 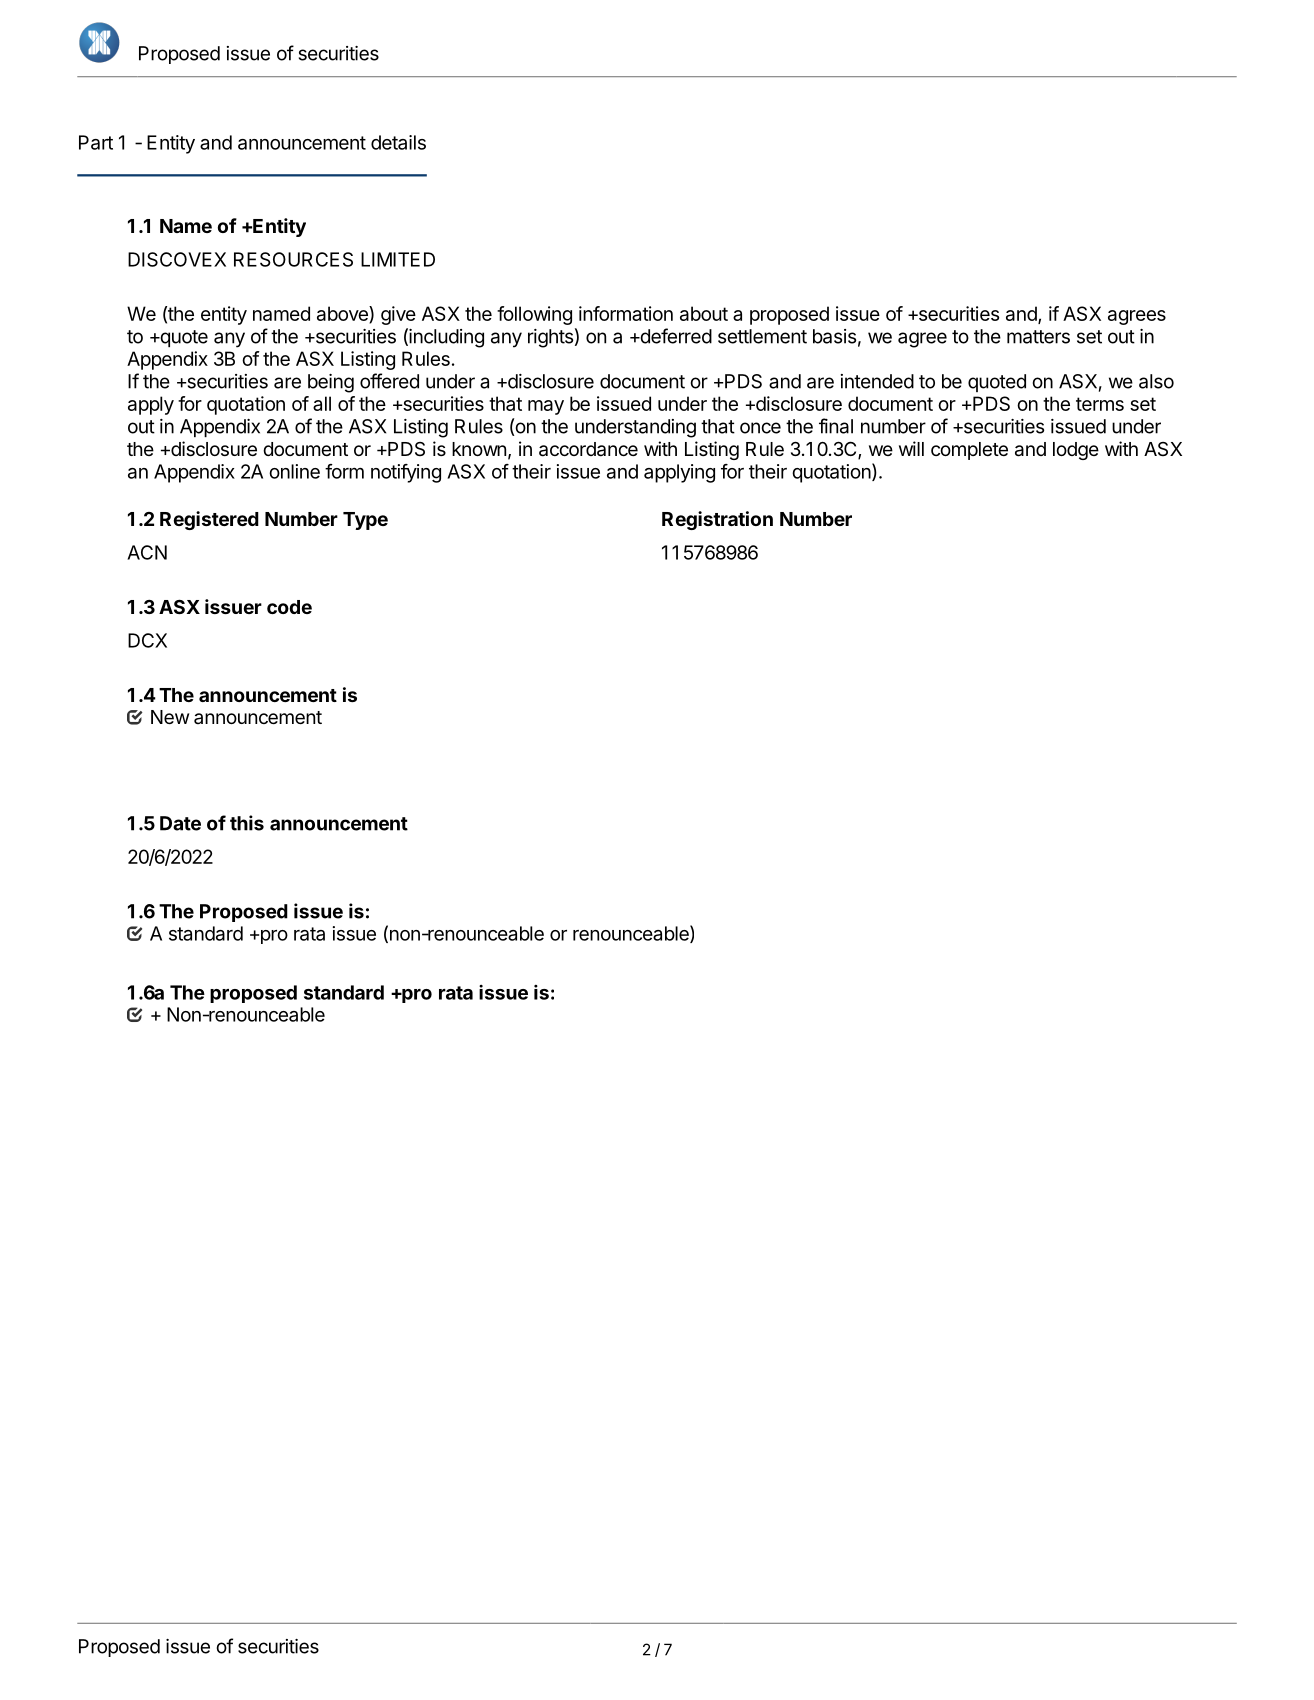 I want to click on lodge, so click(x=1076, y=451).
